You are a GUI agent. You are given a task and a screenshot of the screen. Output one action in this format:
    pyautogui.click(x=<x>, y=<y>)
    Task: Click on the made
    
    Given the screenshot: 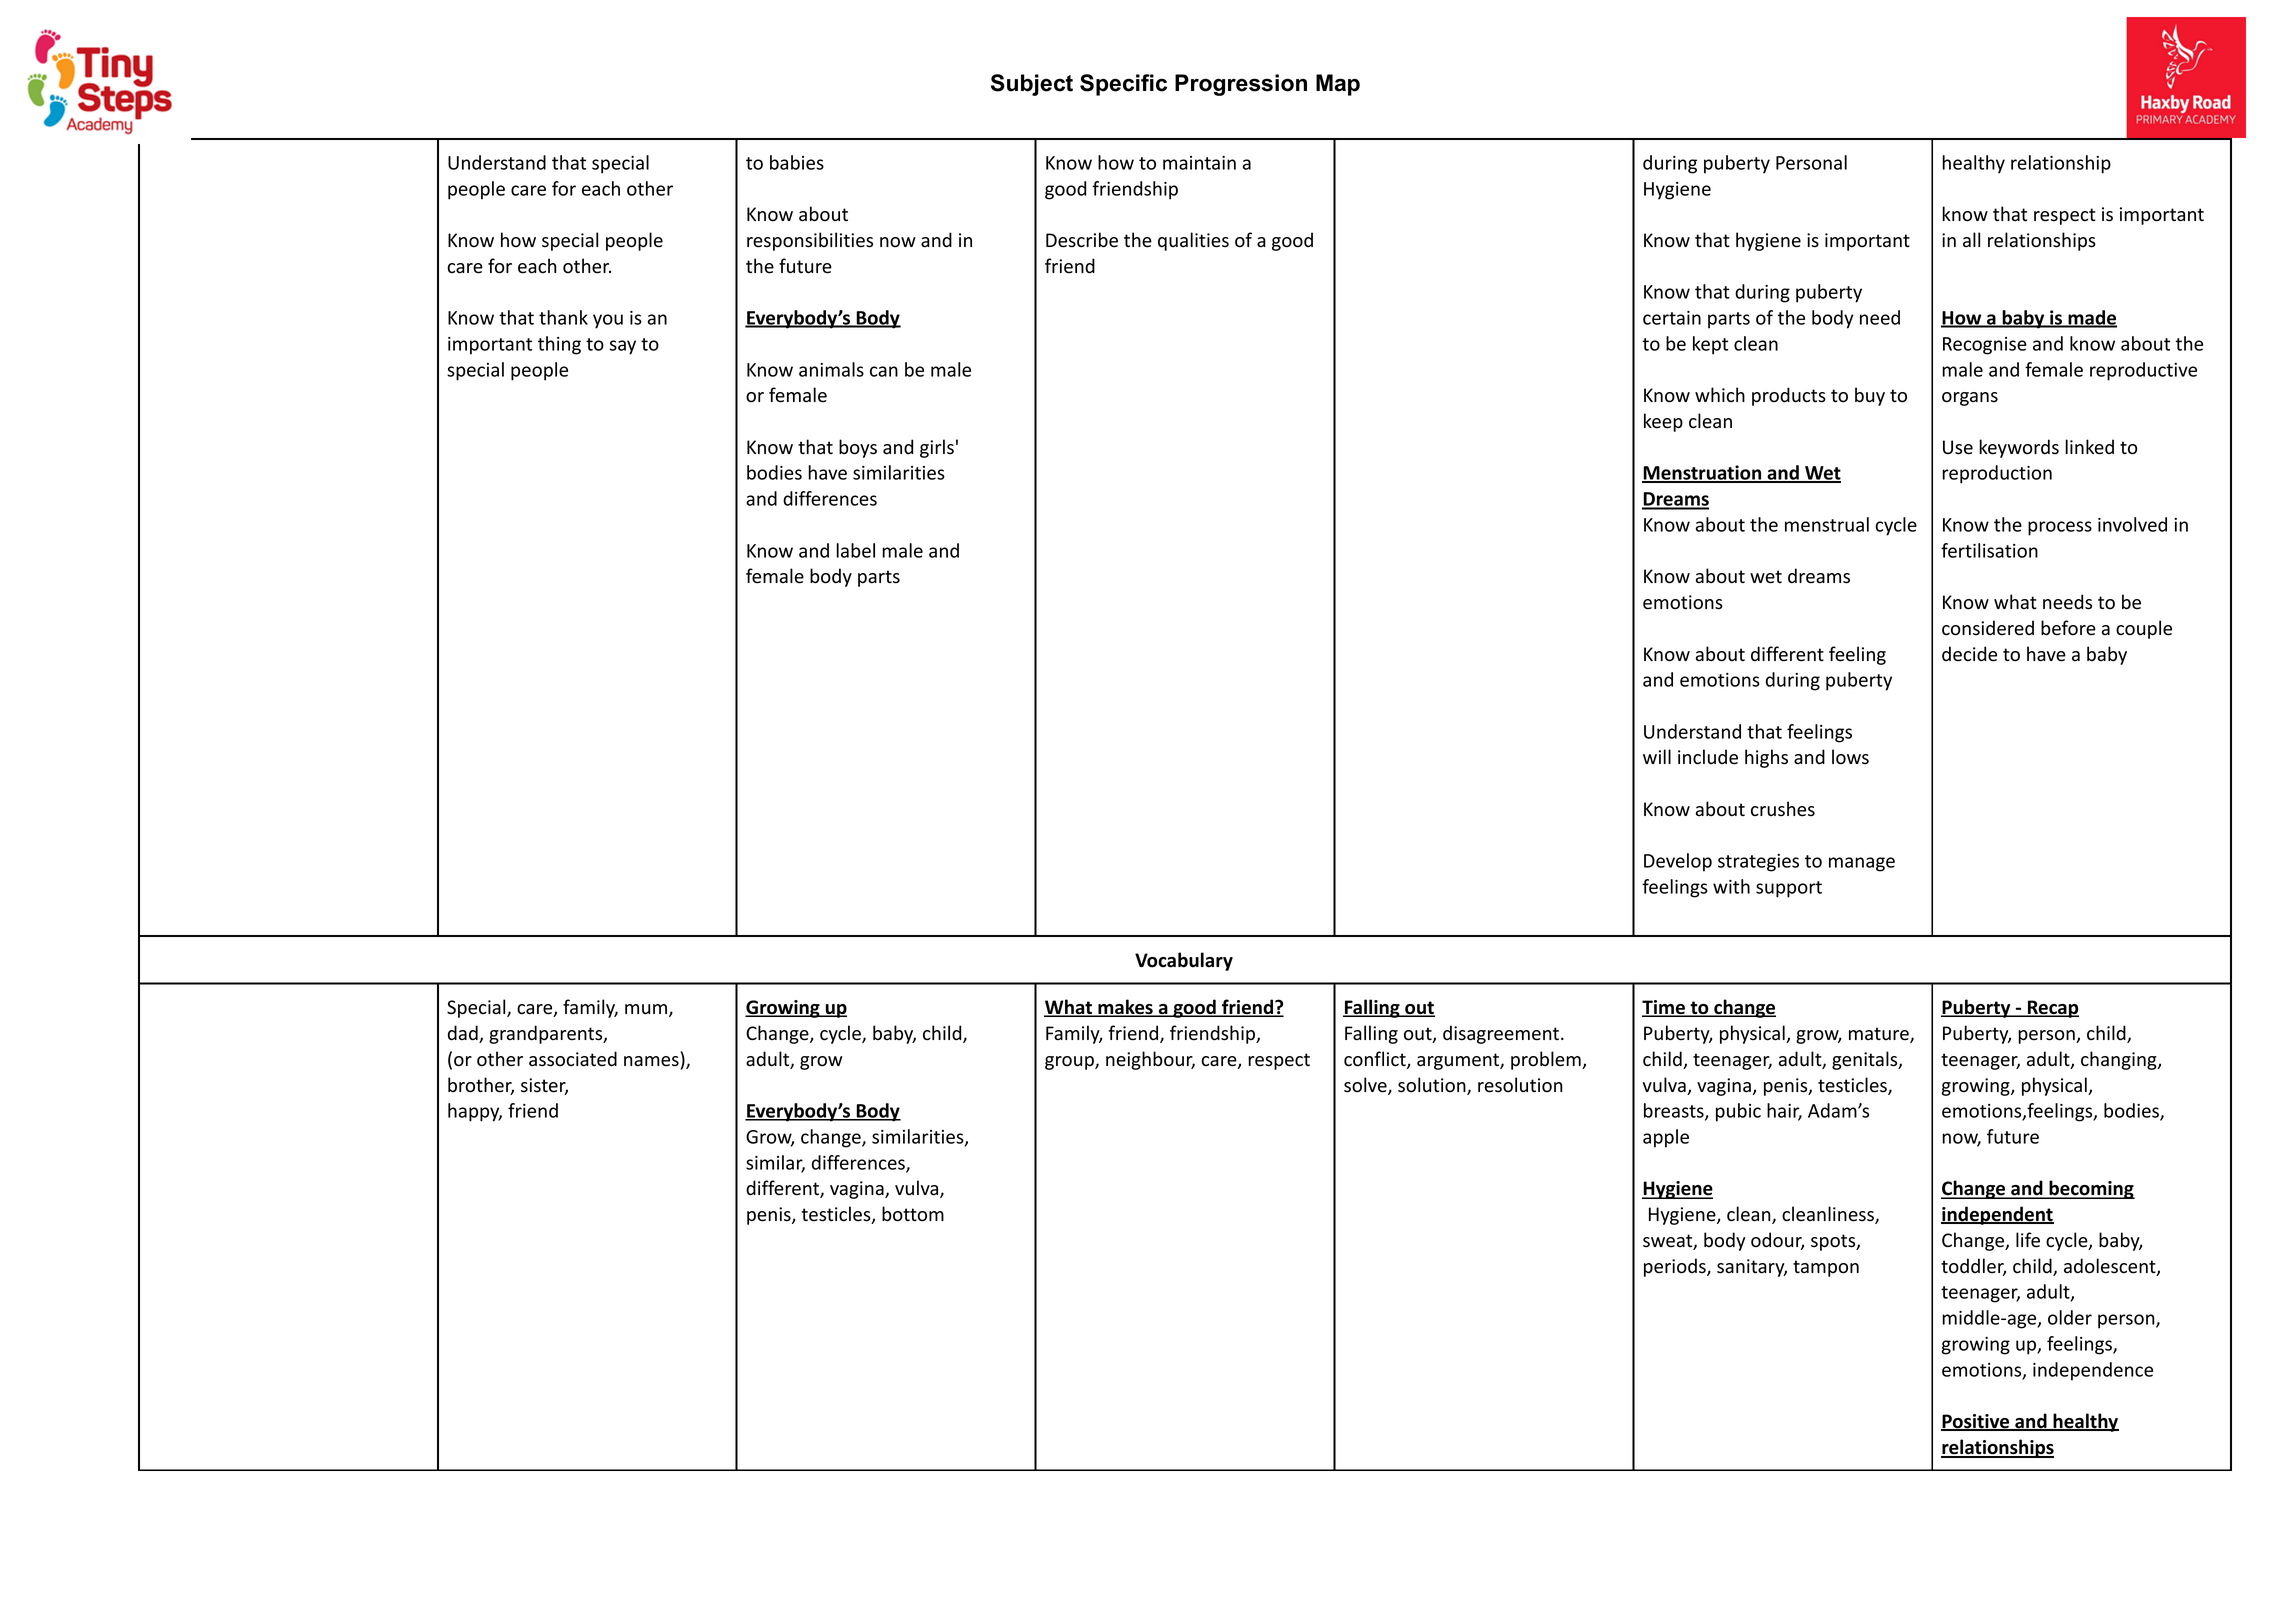 What is the action you would take?
    pyautogui.click(x=2091, y=319)
